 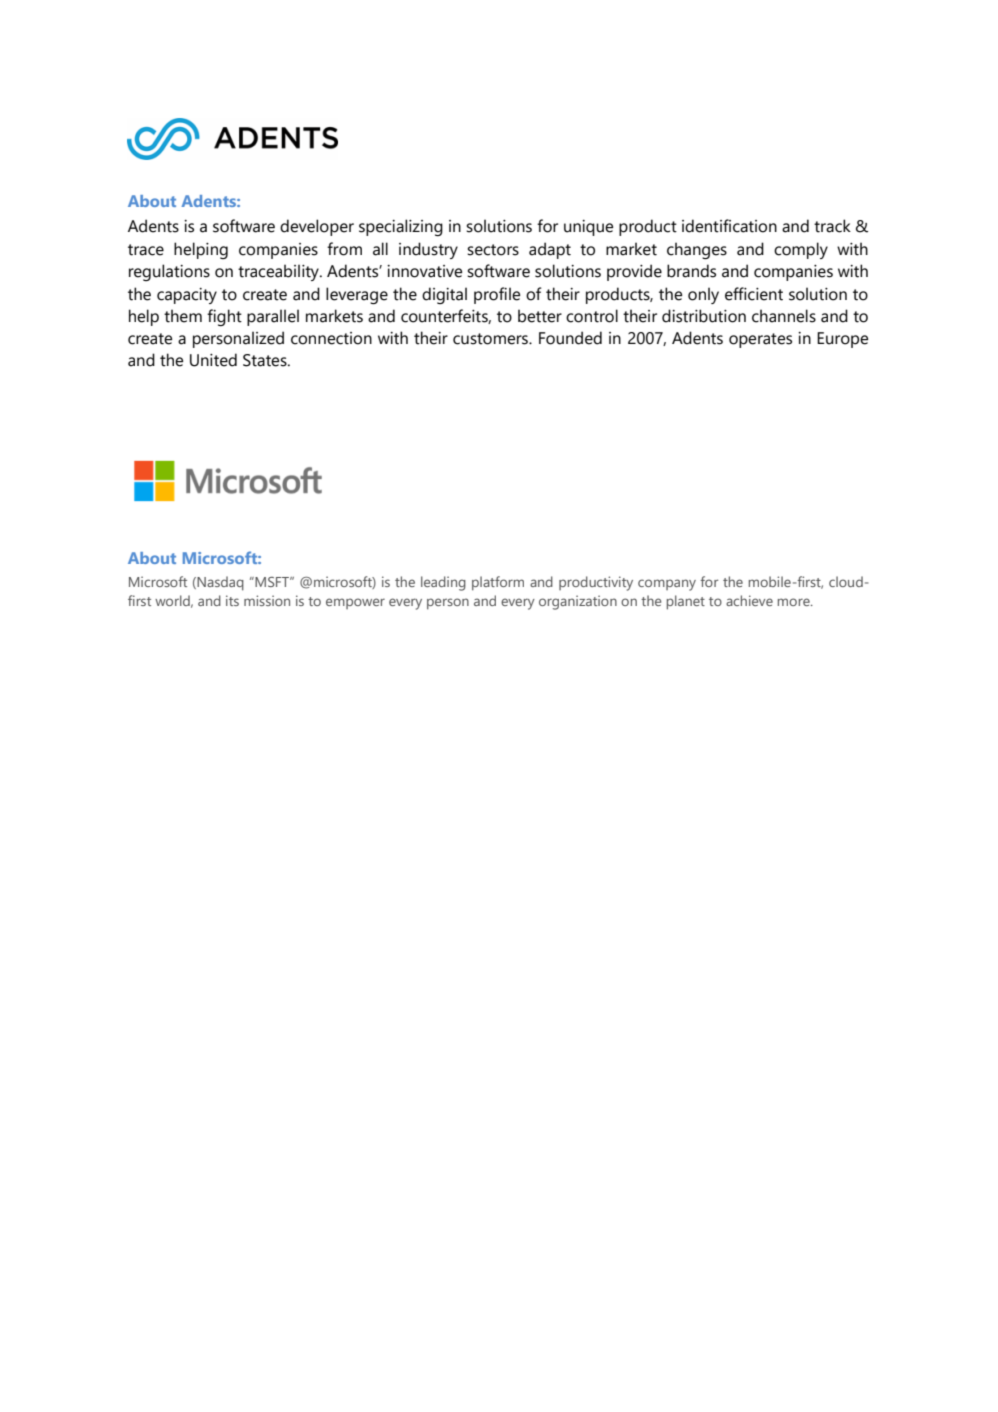 I want to click on sectors, so click(x=493, y=250).
